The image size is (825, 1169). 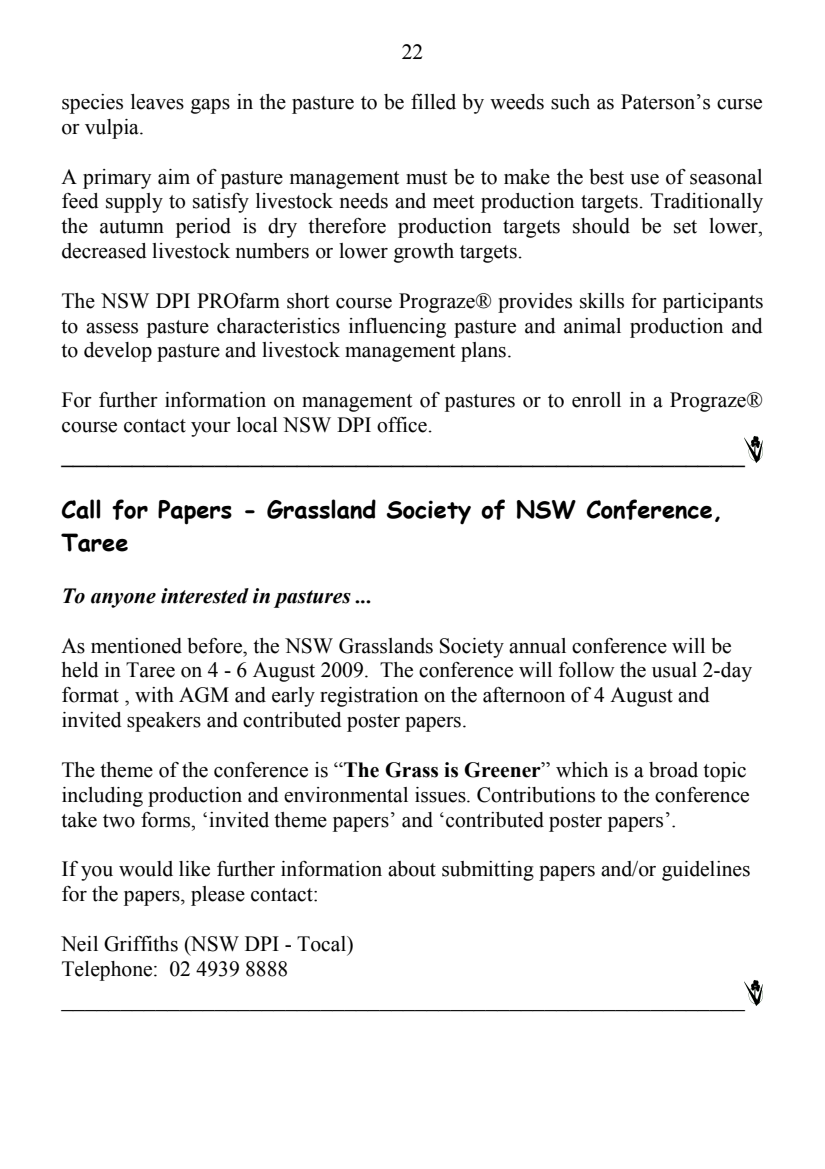 I want to click on filled, so click(x=433, y=102).
